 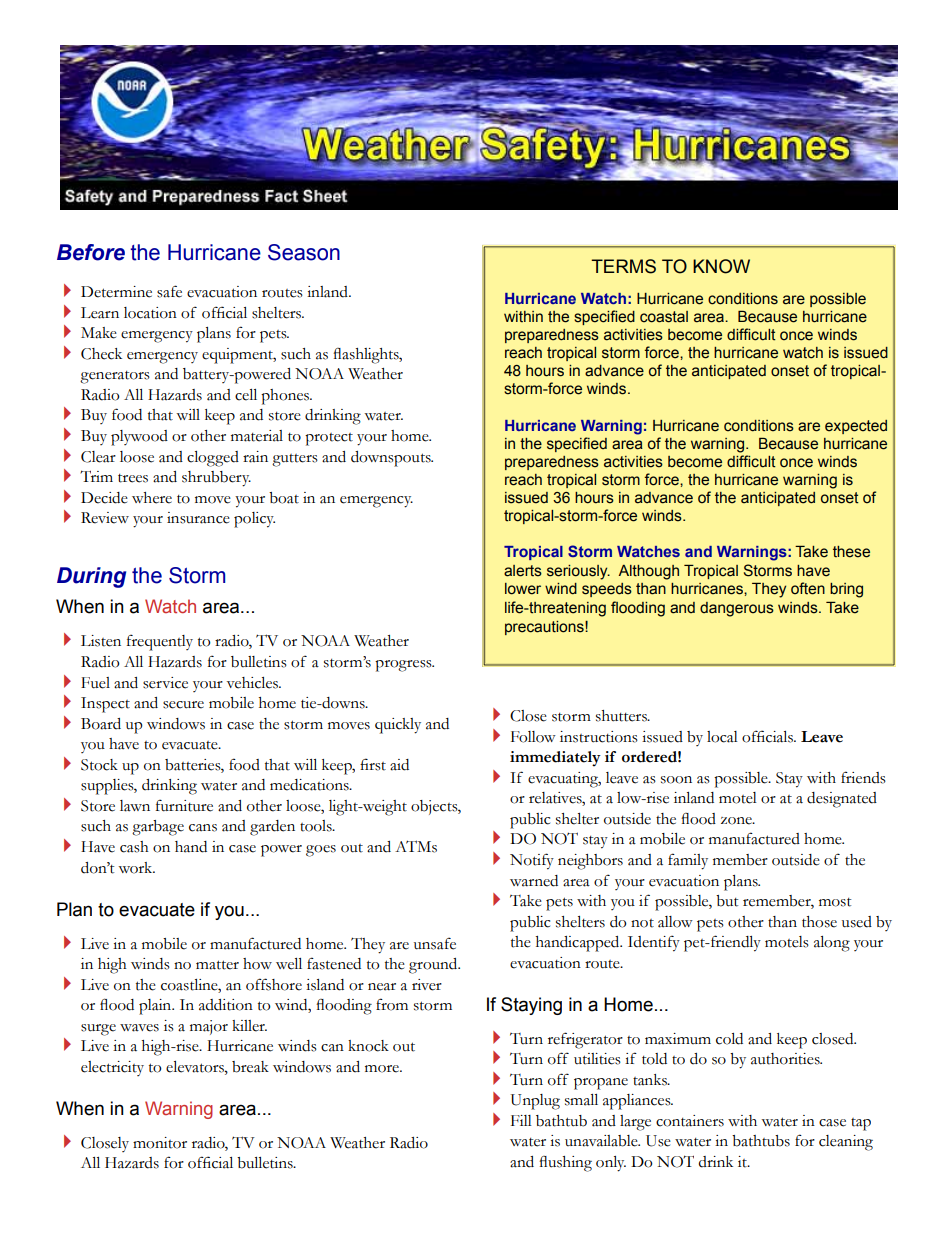 What do you see at coordinates (160, 1143) in the screenshot?
I see `monitor` at bounding box center [160, 1143].
